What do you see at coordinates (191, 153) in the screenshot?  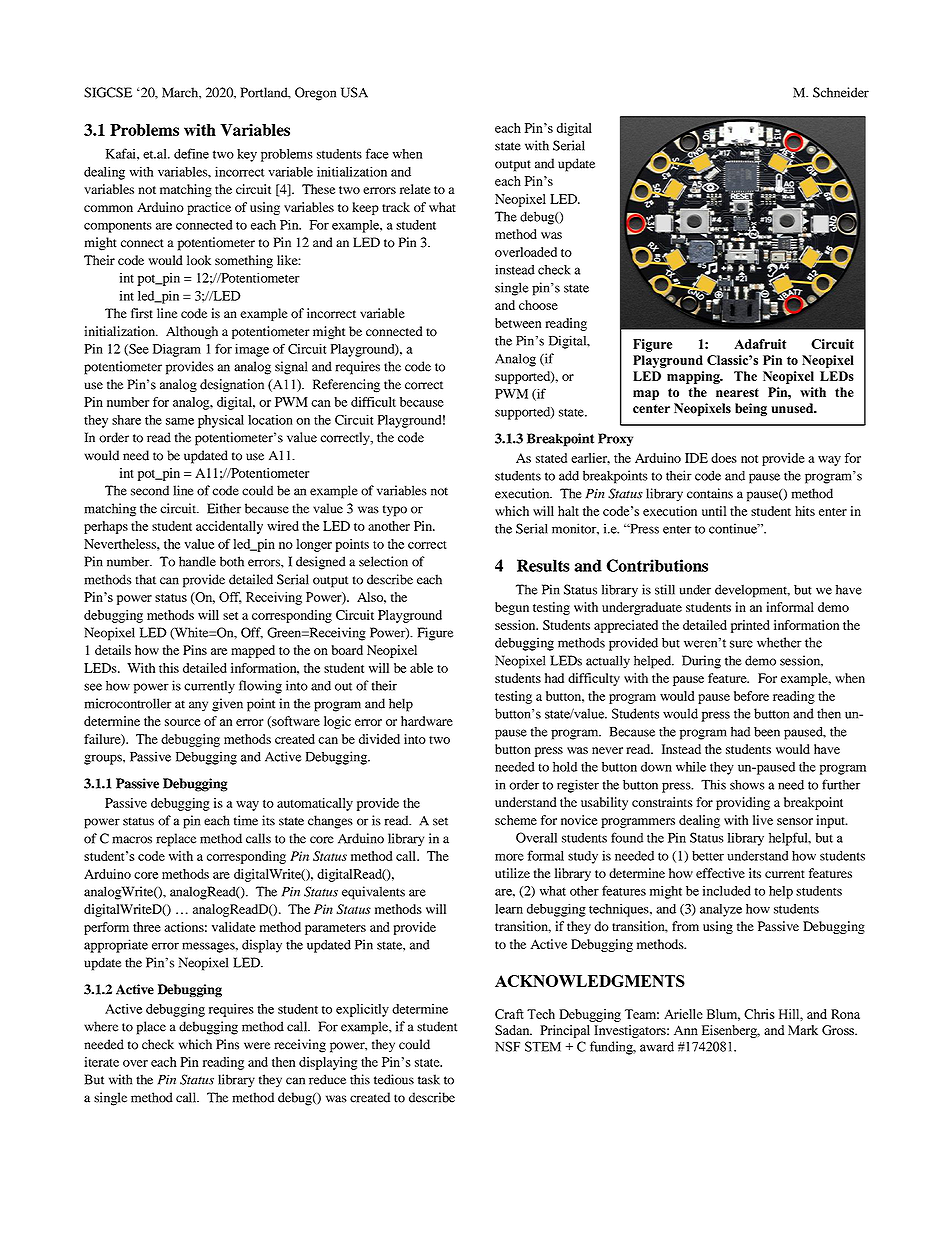 I see `define` at bounding box center [191, 153].
